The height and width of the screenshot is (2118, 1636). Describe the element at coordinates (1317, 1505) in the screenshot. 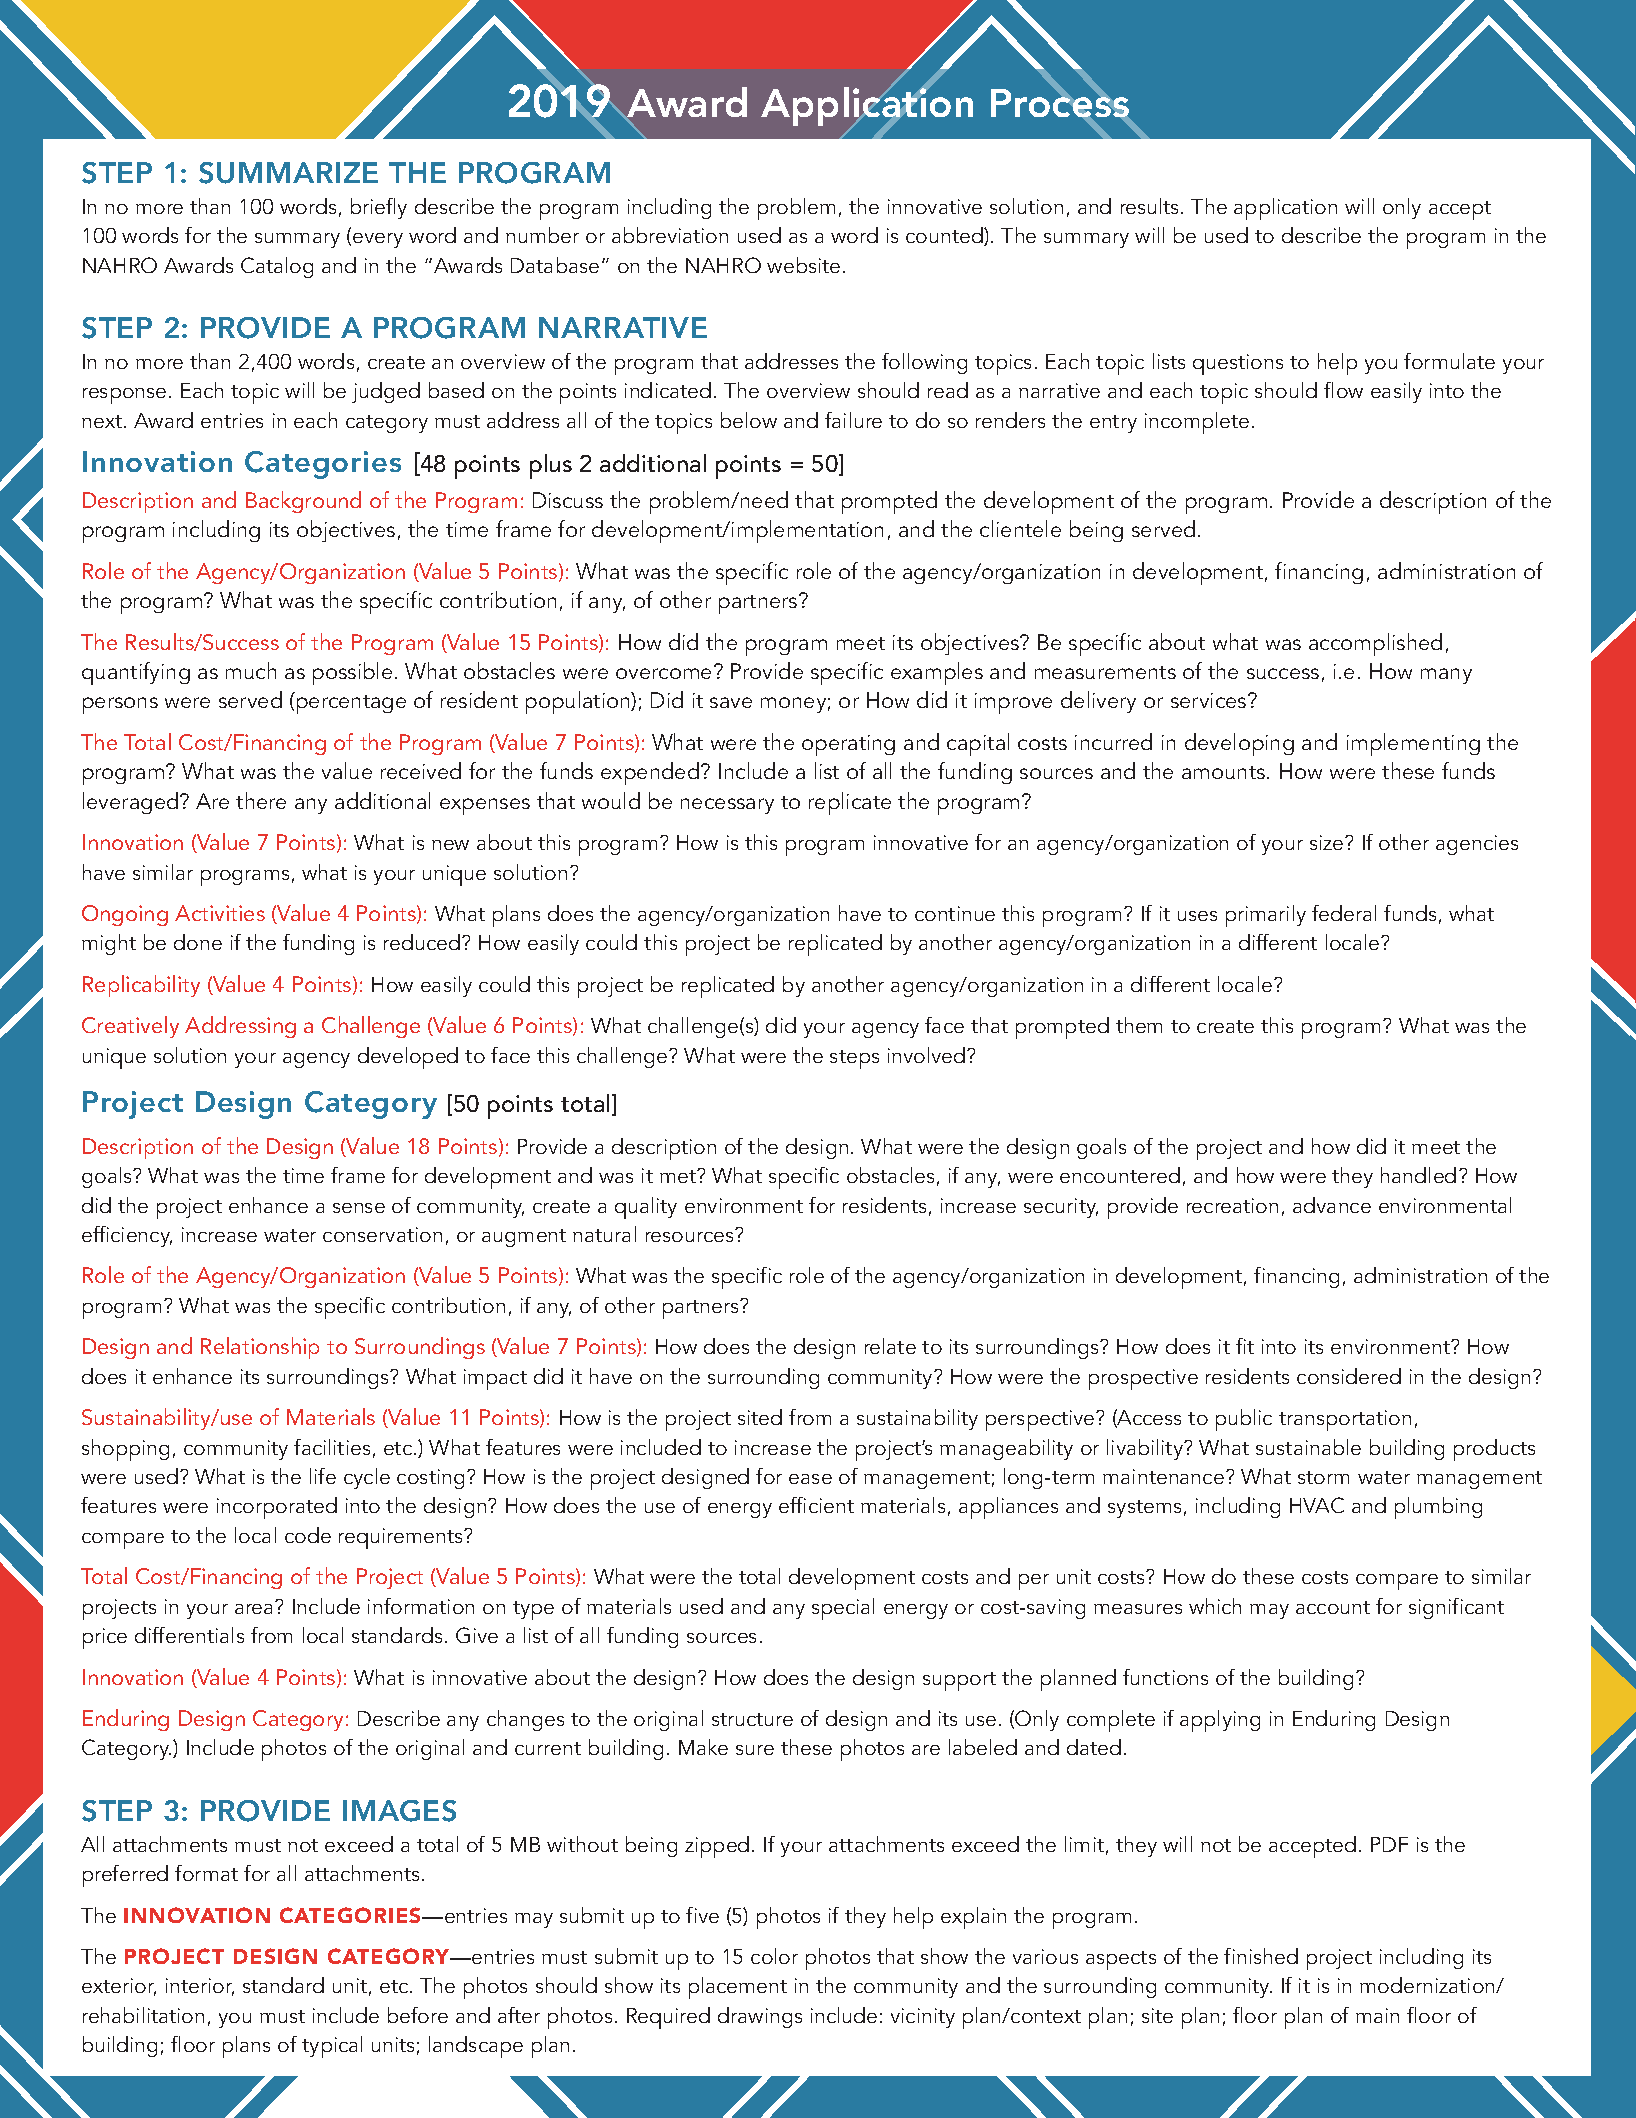

I see `HVAC` at that location.
